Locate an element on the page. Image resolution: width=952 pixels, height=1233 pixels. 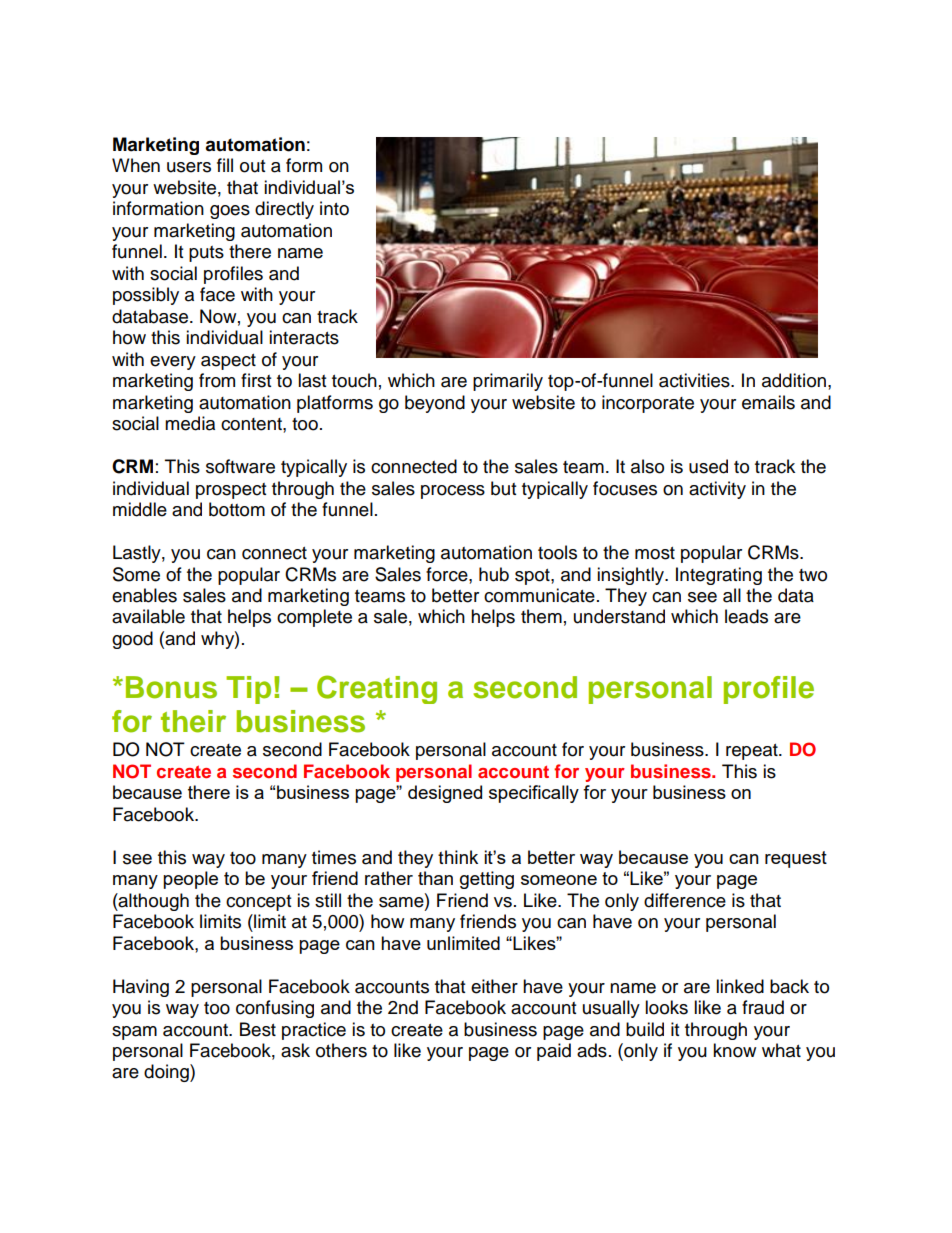
repeat is located at coordinates (753, 752).
